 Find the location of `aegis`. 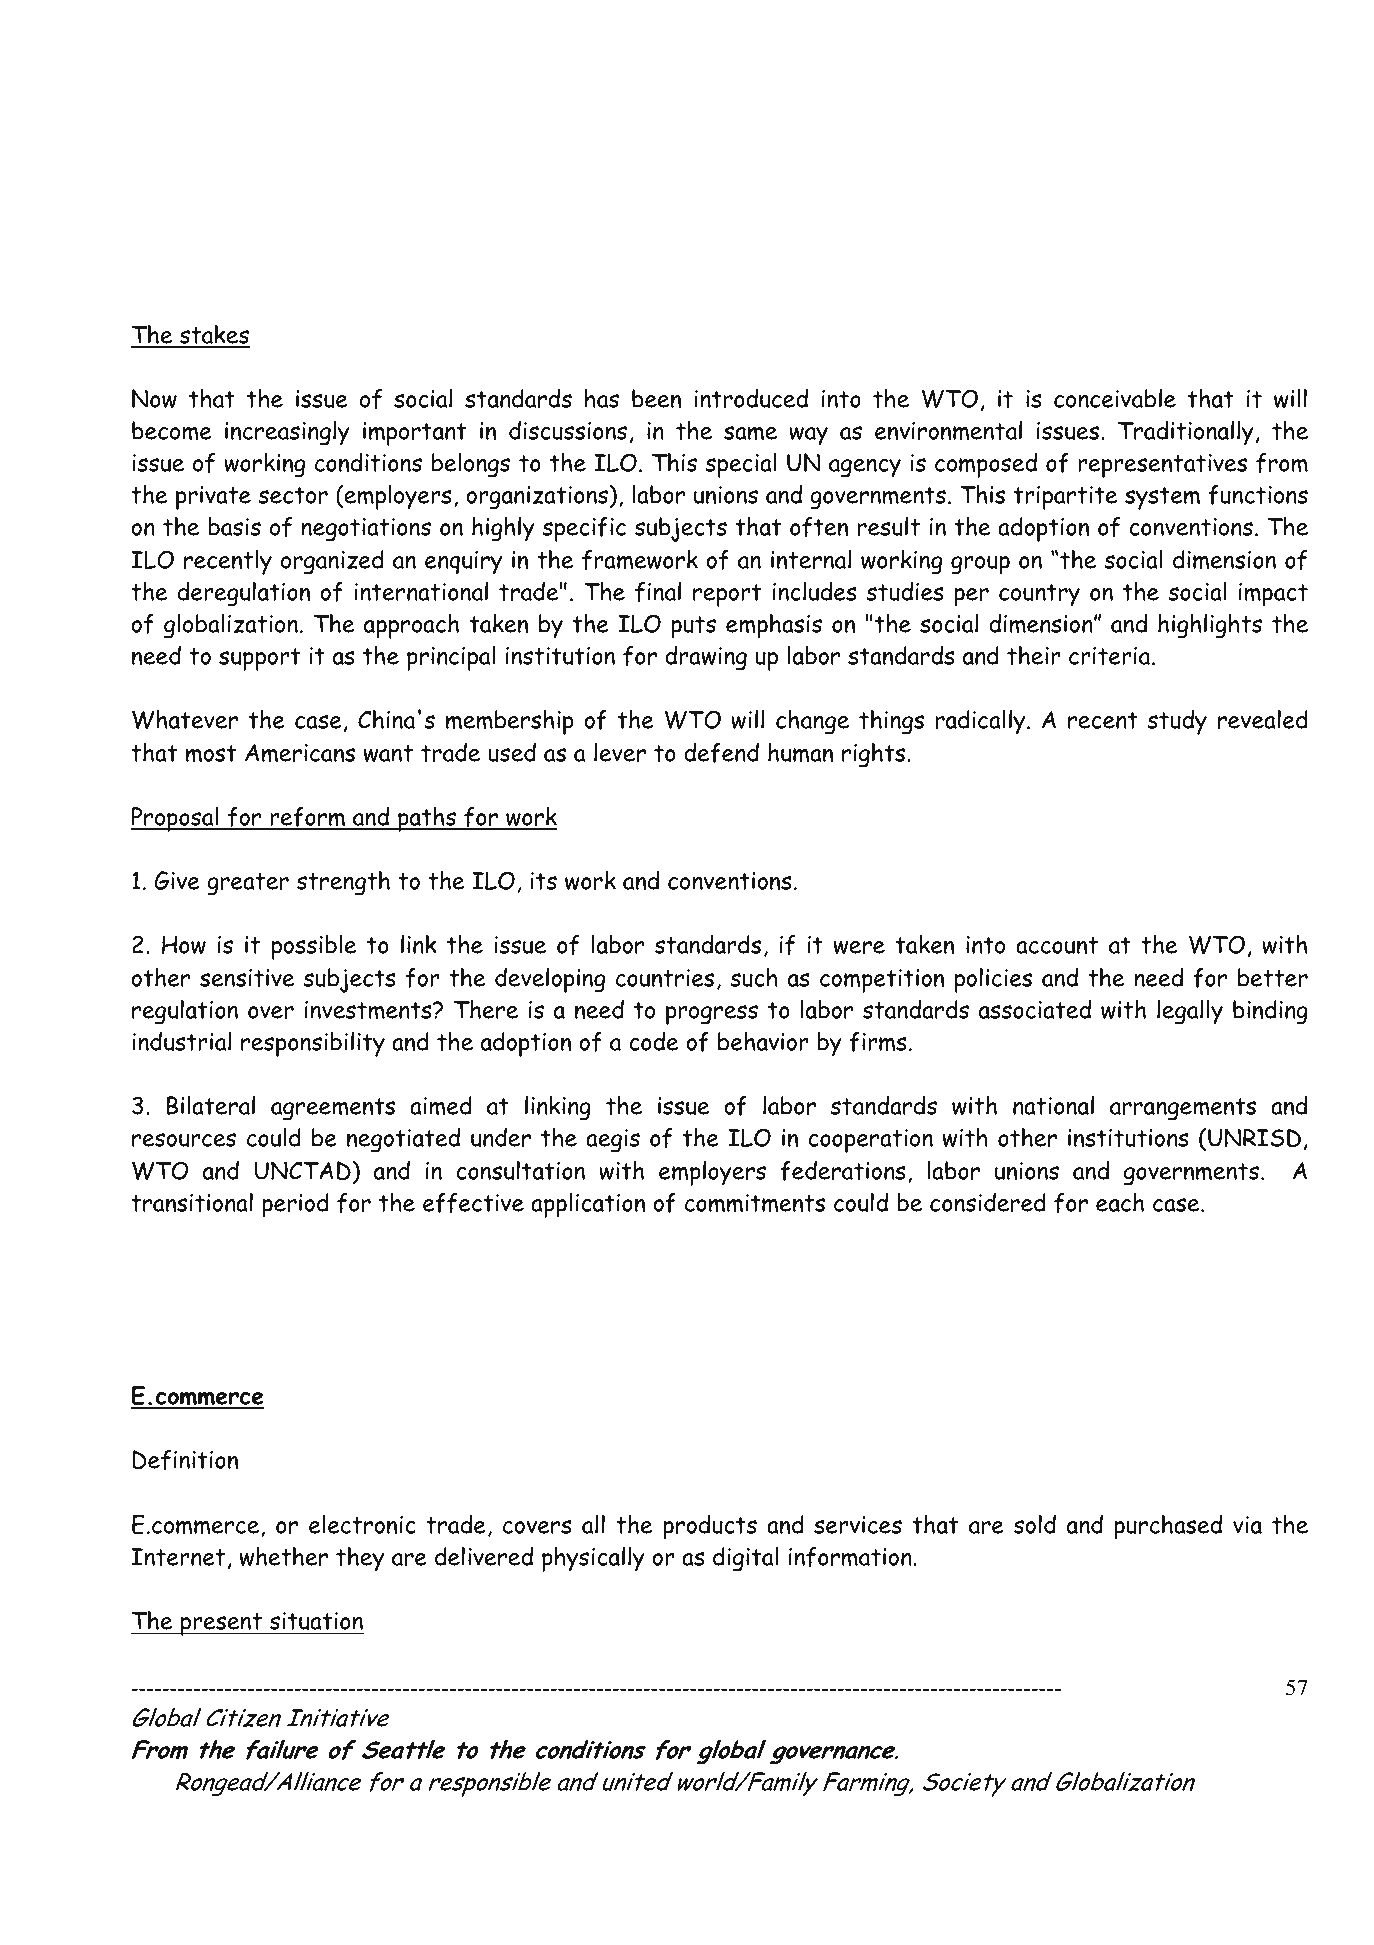

aegis is located at coordinates (613, 1141).
